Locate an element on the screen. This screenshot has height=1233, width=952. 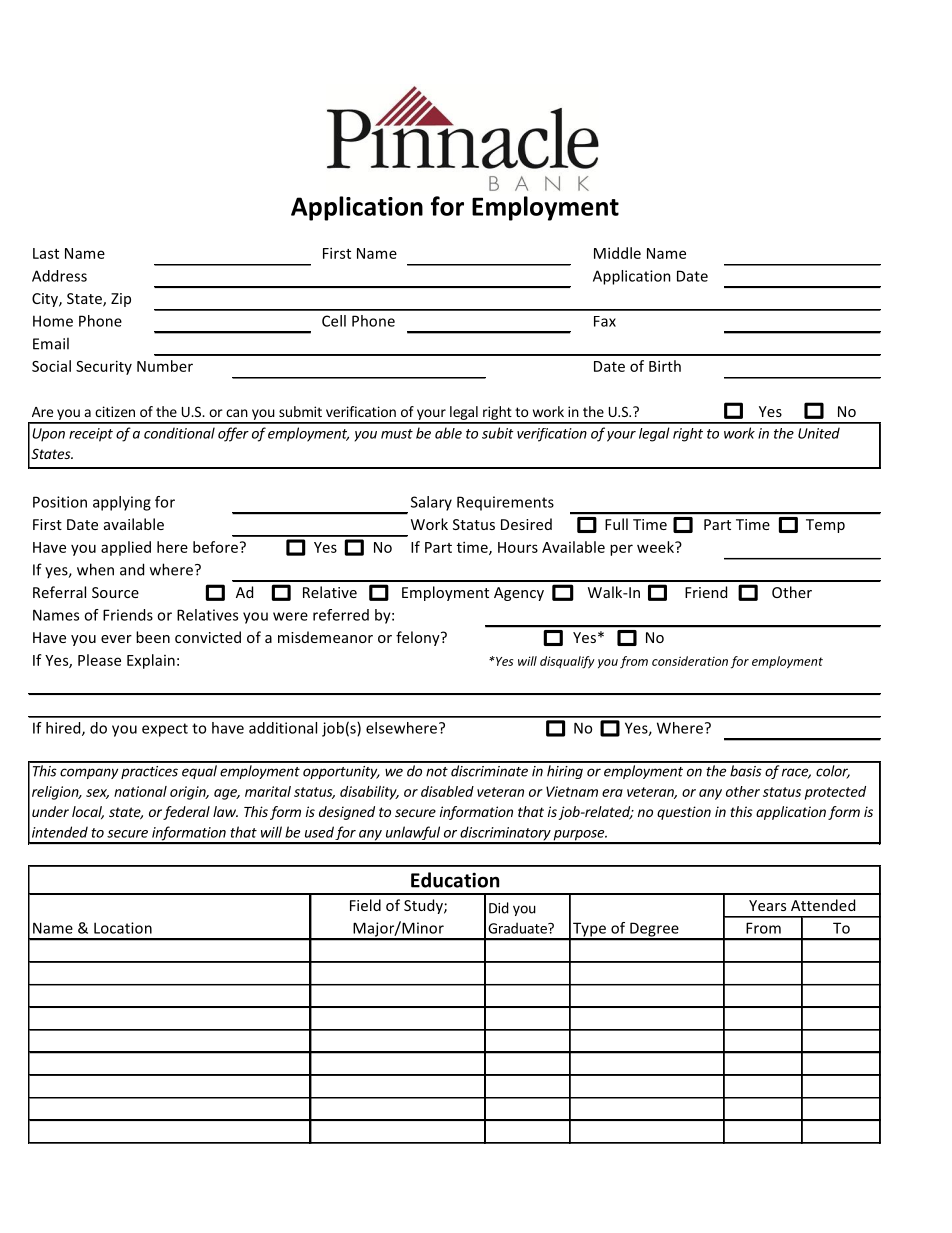
Salary is located at coordinates (431, 503).
